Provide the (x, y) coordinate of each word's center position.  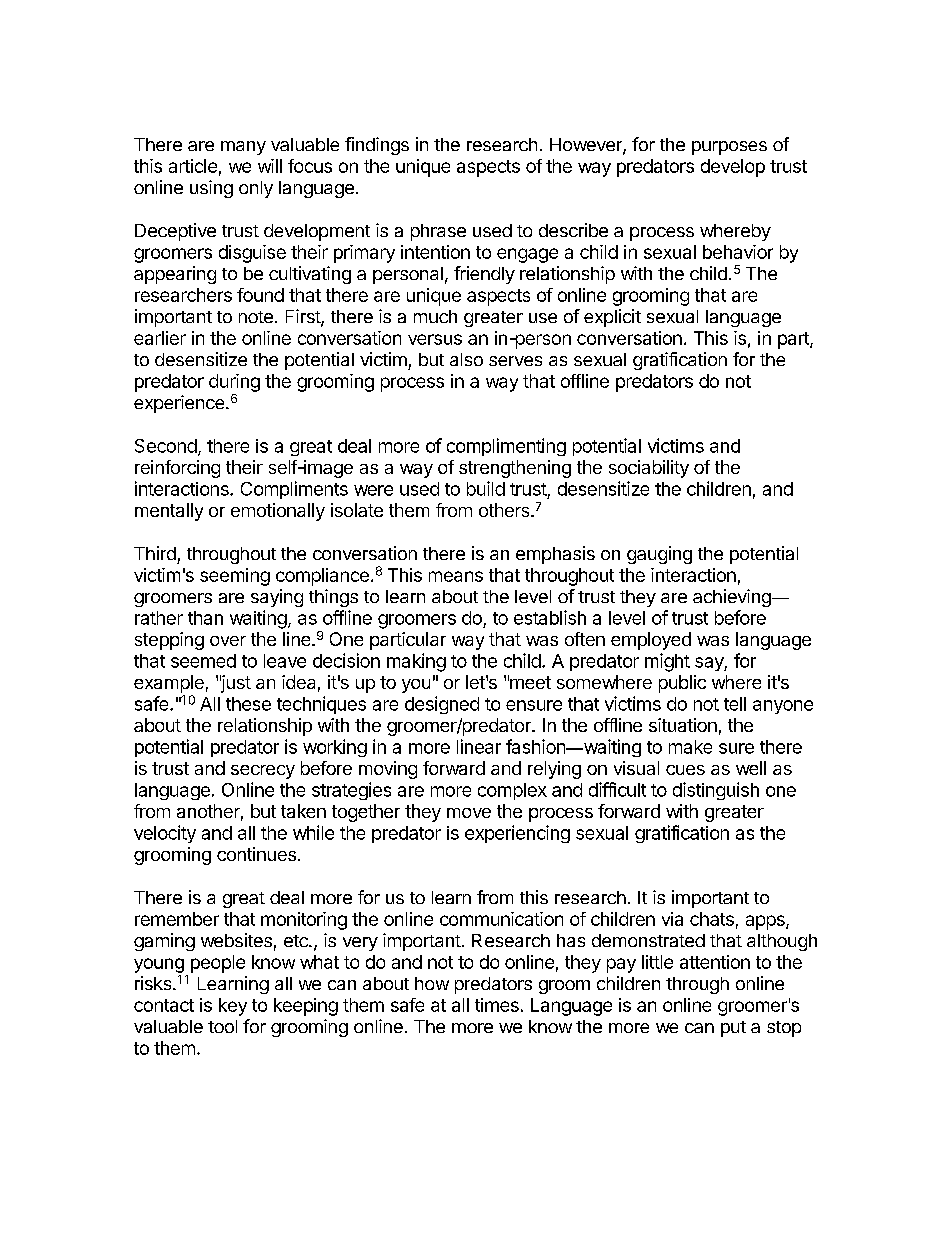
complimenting (506, 447)
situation (683, 725)
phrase (438, 232)
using (211, 189)
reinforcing (177, 469)
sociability (649, 469)
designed (442, 705)
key (233, 1007)
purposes (729, 148)
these (248, 704)
